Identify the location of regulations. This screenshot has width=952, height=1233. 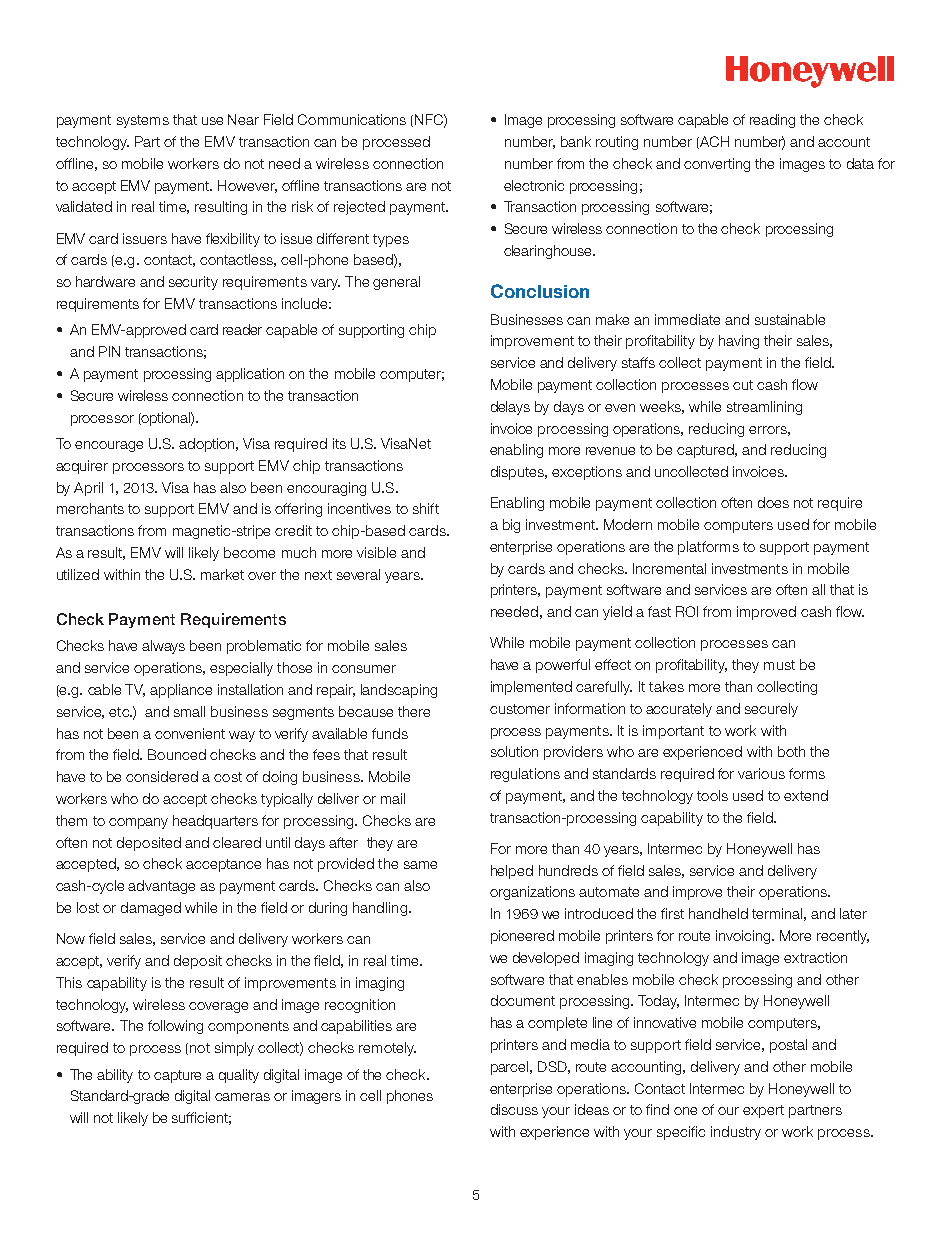
(525, 775).
